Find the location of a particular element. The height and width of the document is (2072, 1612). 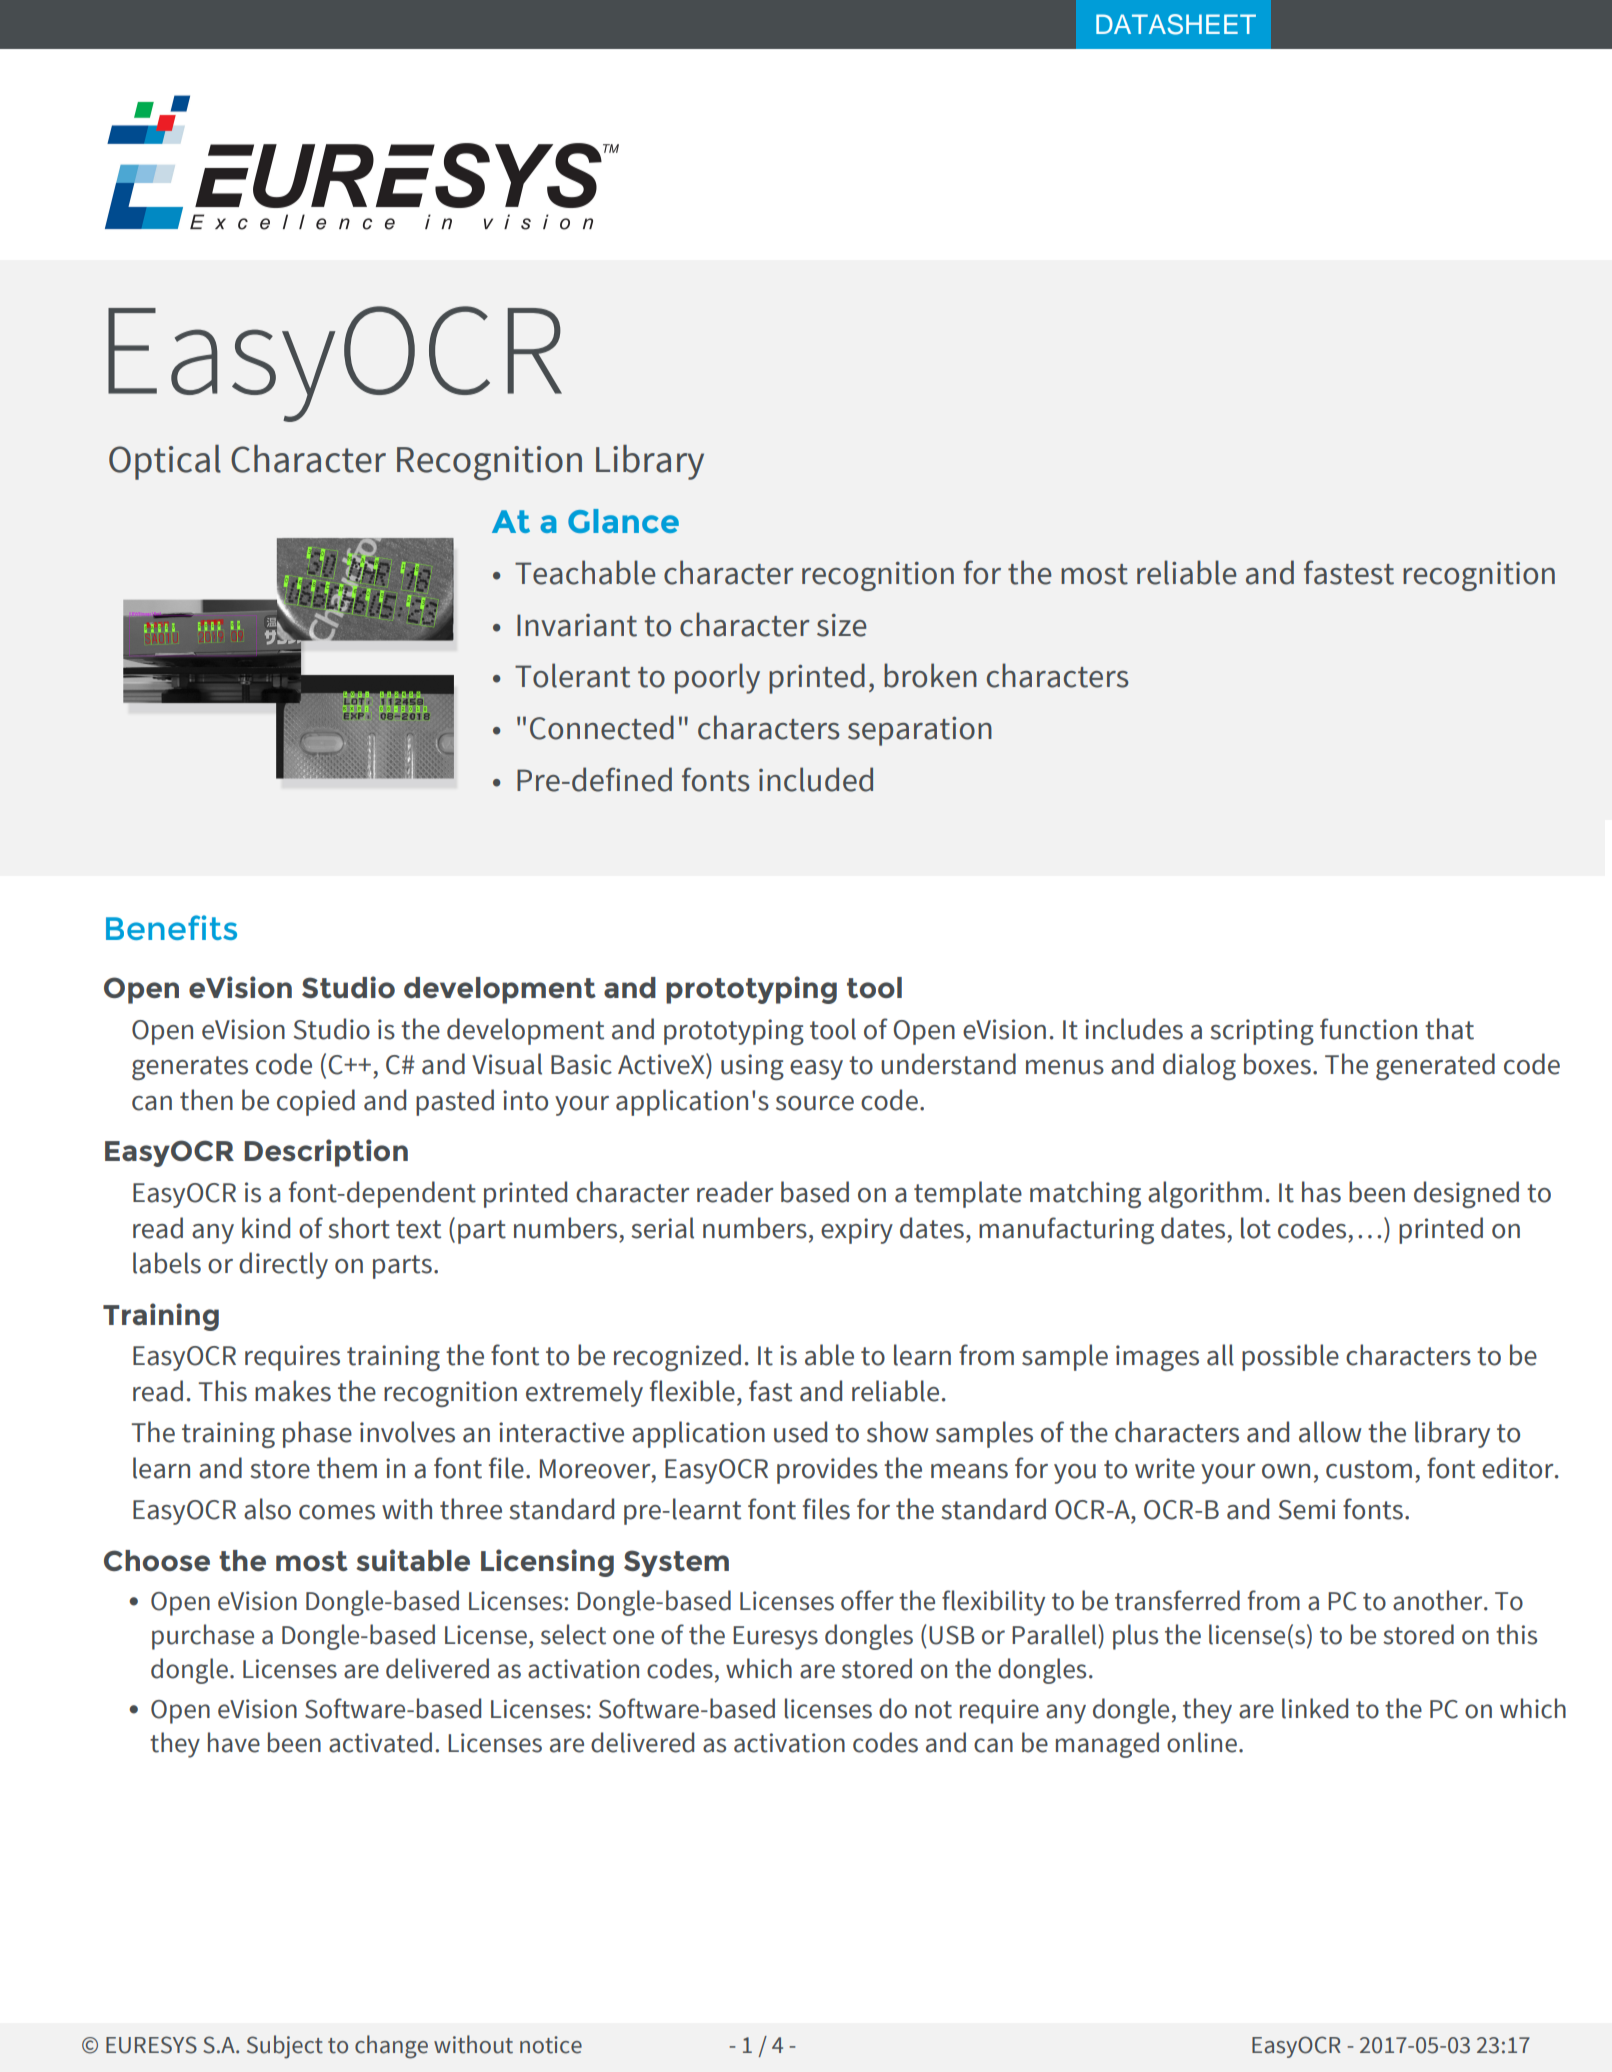

Benefits is located at coordinates (171, 927).
